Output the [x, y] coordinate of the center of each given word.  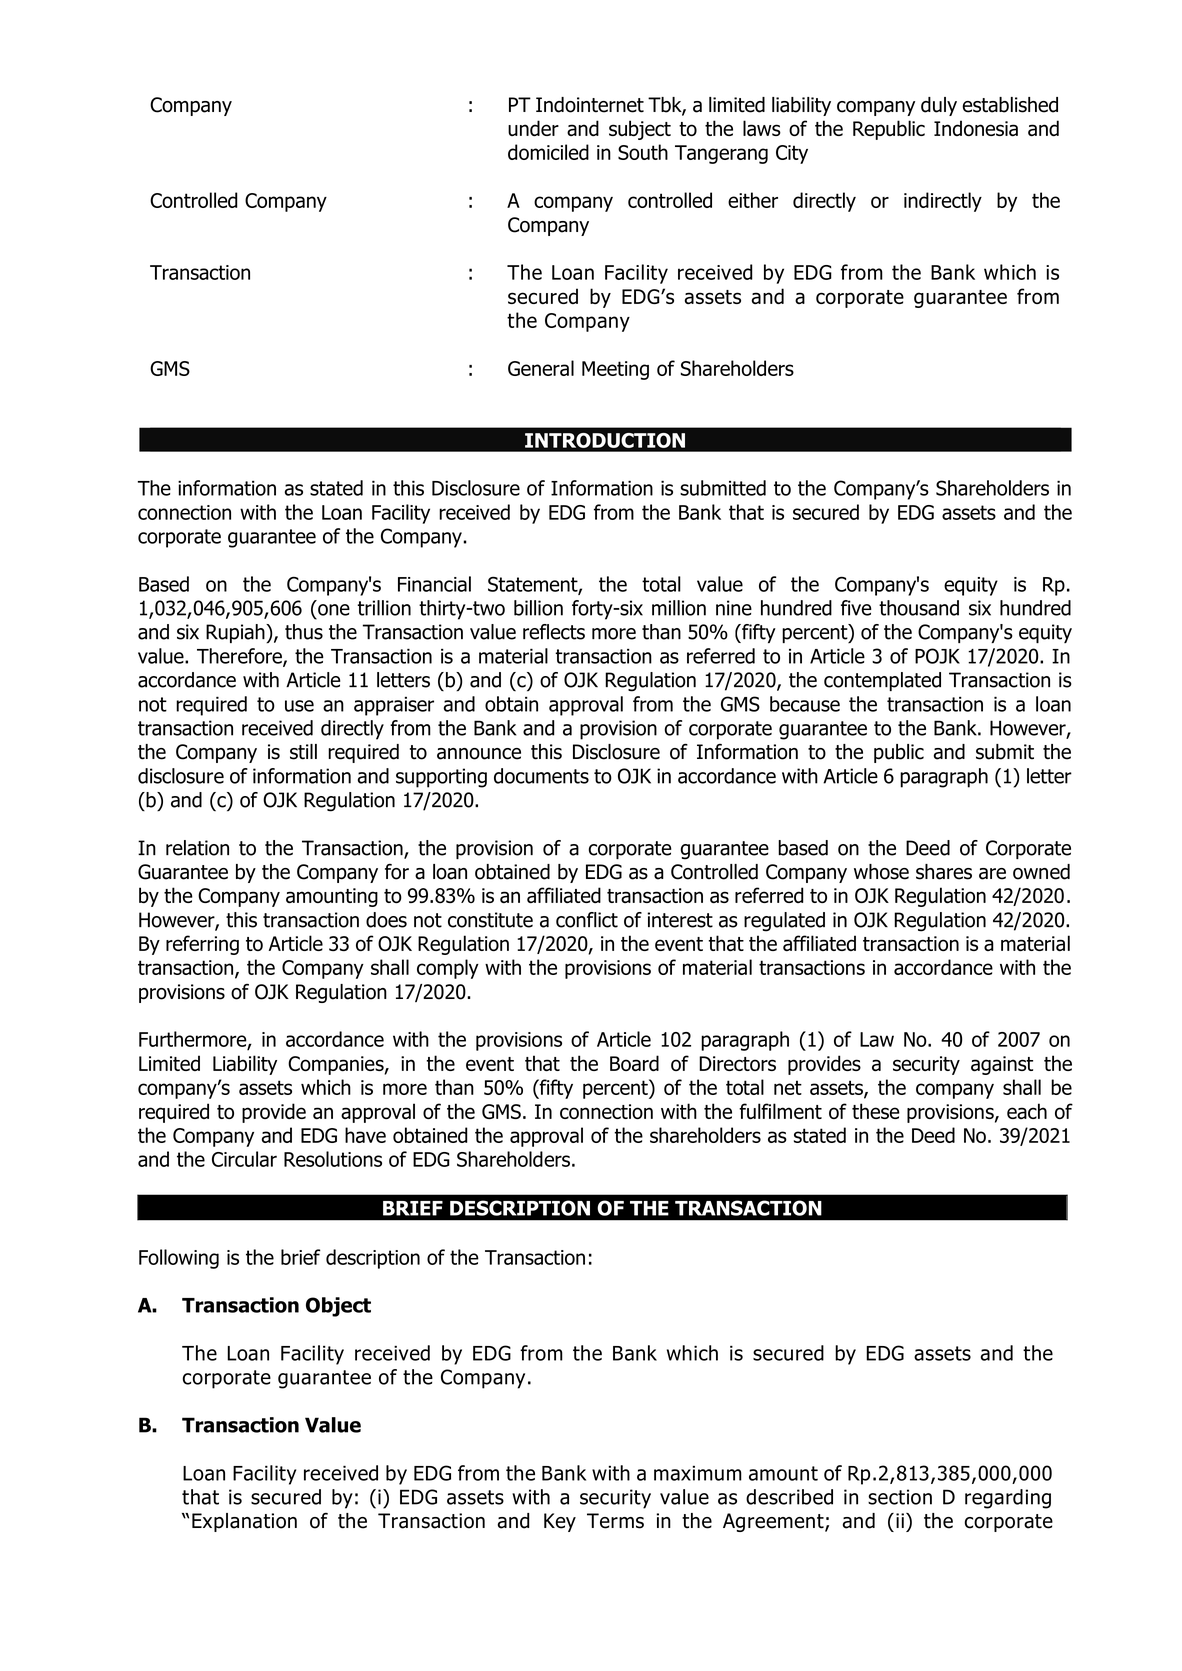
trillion [384, 608]
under [533, 128]
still [303, 752]
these [876, 1111]
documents [541, 776]
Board [634, 1063]
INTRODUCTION [605, 440]
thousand [919, 608]
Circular [244, 1159]
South [643, 152]
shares [944, 872]
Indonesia [976, 128]
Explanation [244, 1522]
